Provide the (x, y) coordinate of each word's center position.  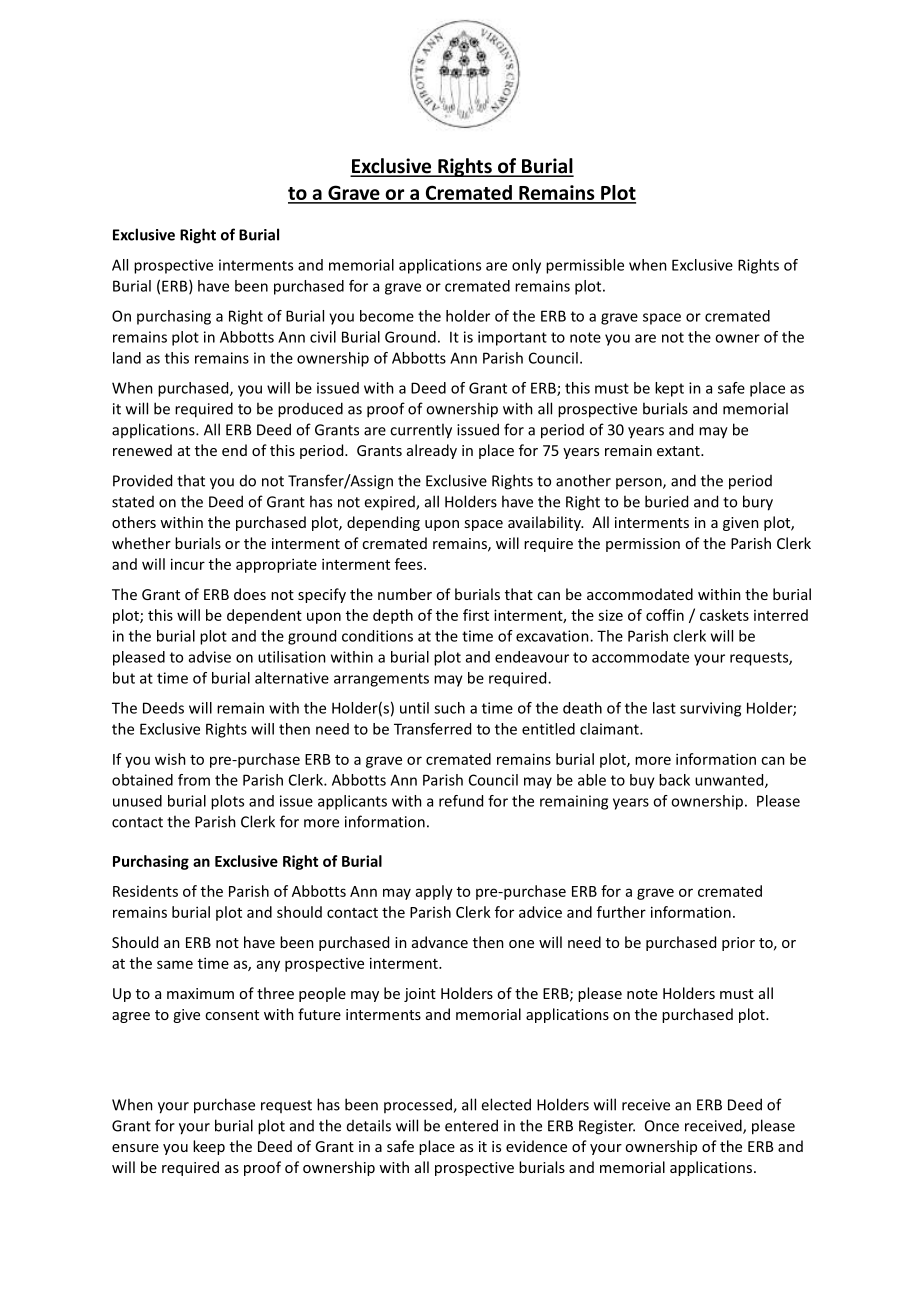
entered (471, 1125)
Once (662, 1126)
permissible (585, 266)
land (127, 358)
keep (209, 1147)
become (387, 316)
